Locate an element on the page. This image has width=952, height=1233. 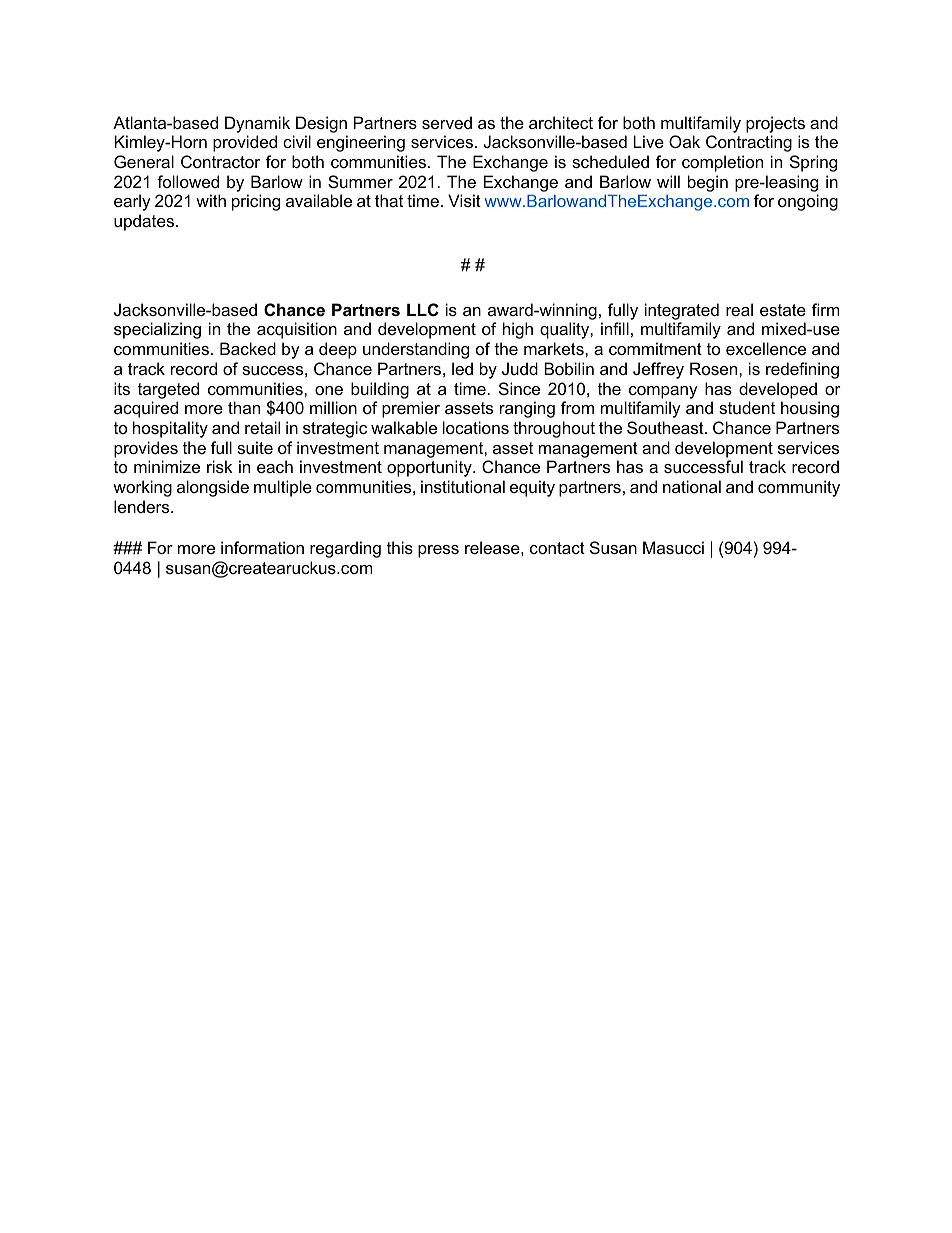
press is located at coordinates (438, 551).
